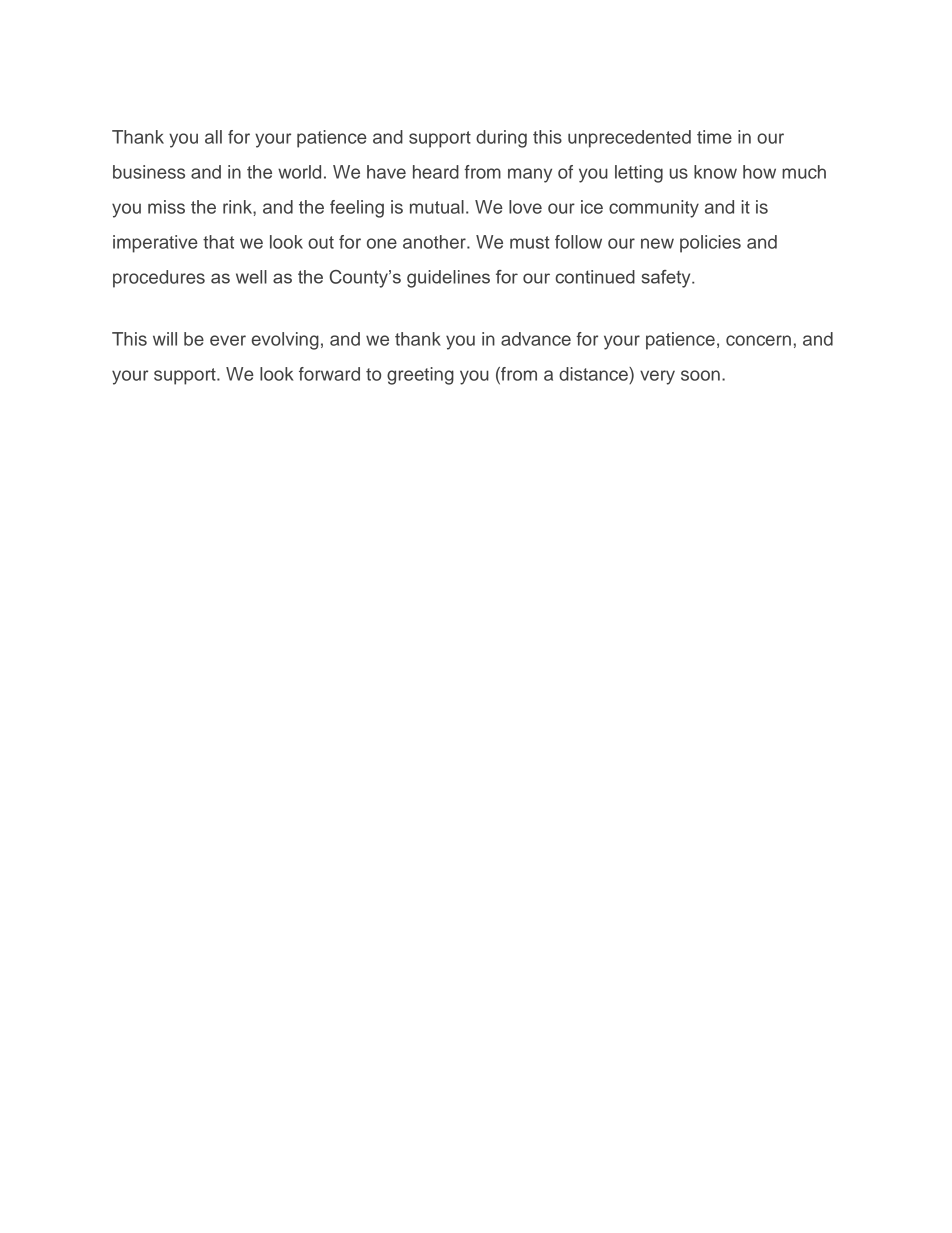 The height and width of the document is (1233, 952). Describe the element at coordinates (714, 137) in the document. I see `time` at that location.
